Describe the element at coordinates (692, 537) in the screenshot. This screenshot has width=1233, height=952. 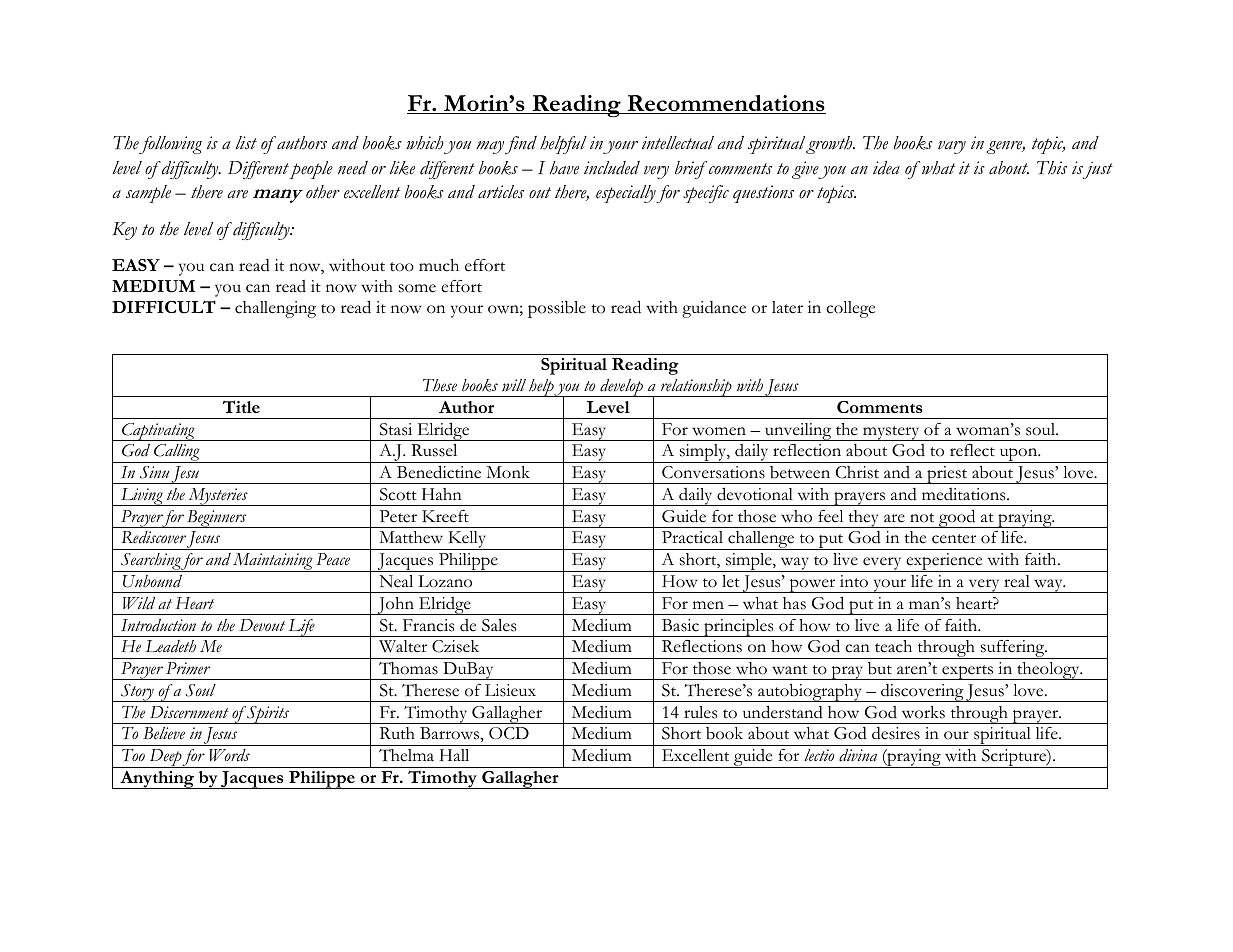
I see `Practical` at that location.
